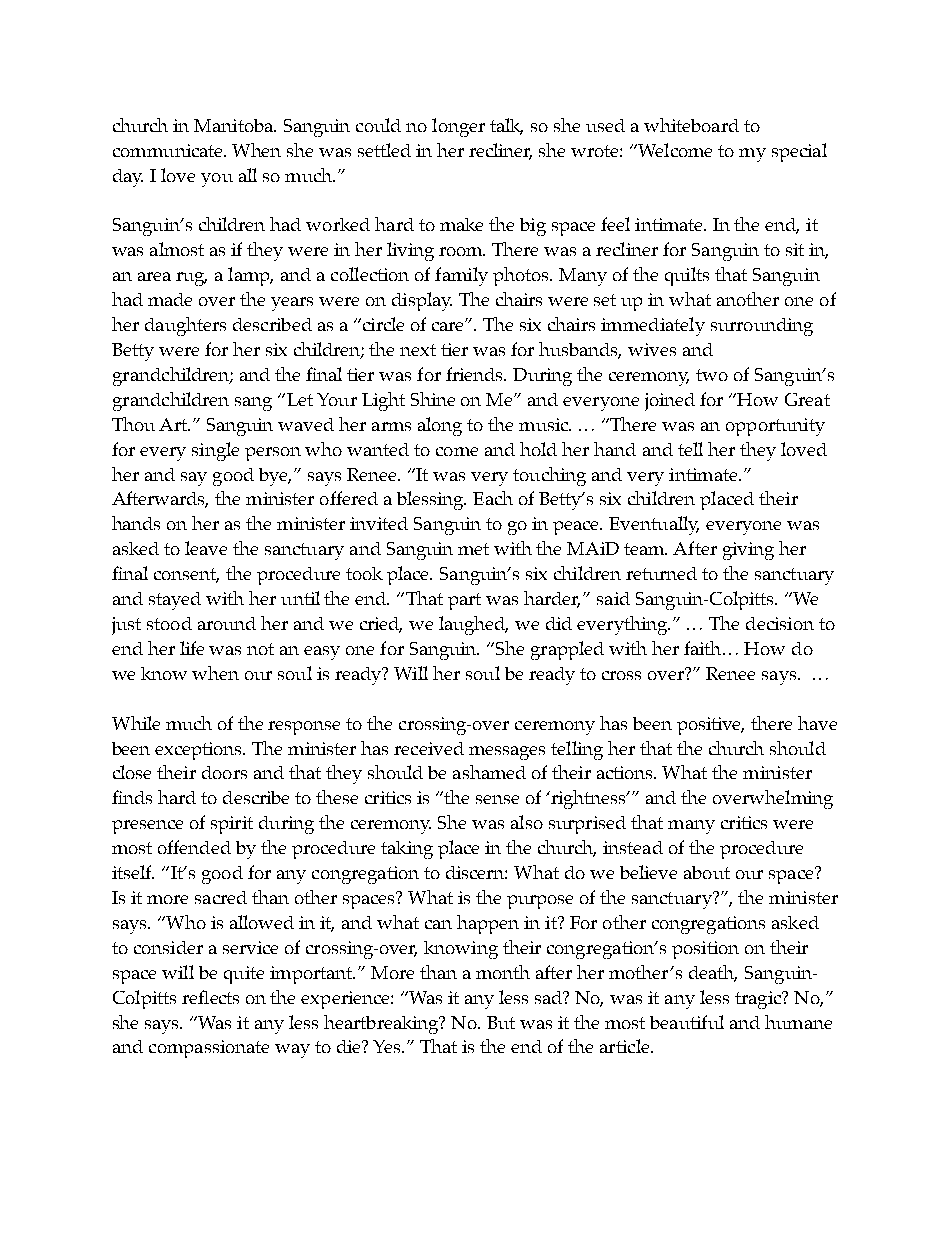  What do you see at coordinates (691, 125) in the screenshot?
I see `whiteboard` at bounding box center [691, 125].
